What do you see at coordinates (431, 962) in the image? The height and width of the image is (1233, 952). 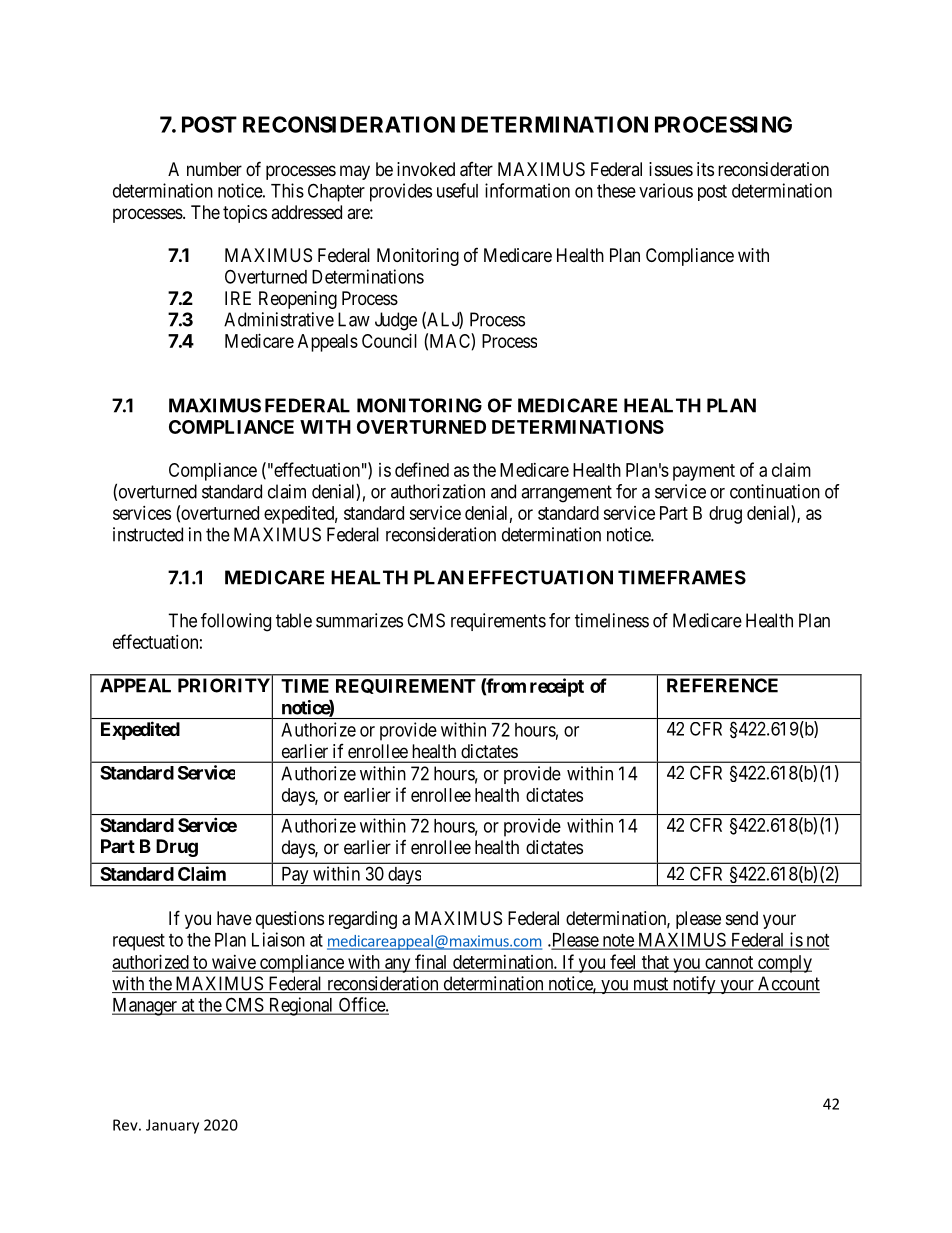 I see `final` at bounding box center [431, 962].
